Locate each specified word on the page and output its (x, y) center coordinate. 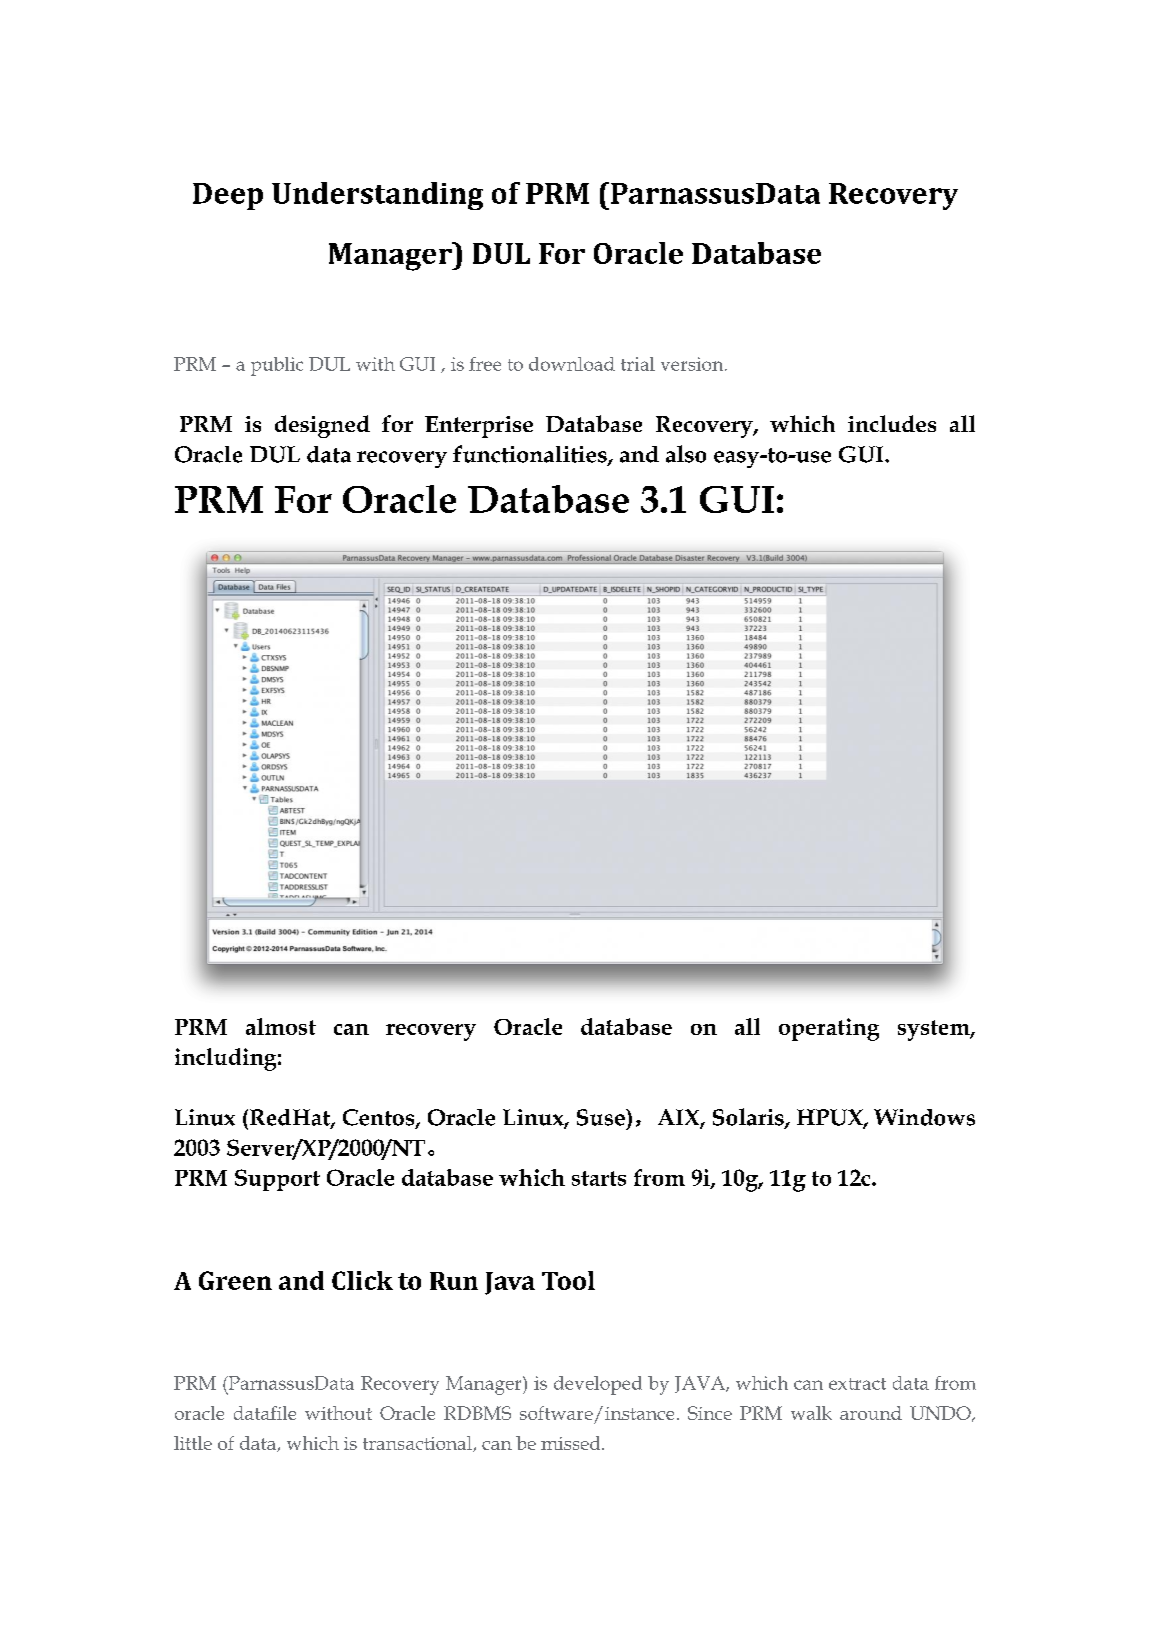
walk (811, 1413)
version (693, 364)
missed (572, 1443)
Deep (228, 196)
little (193, 1443)
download (572, 364)
